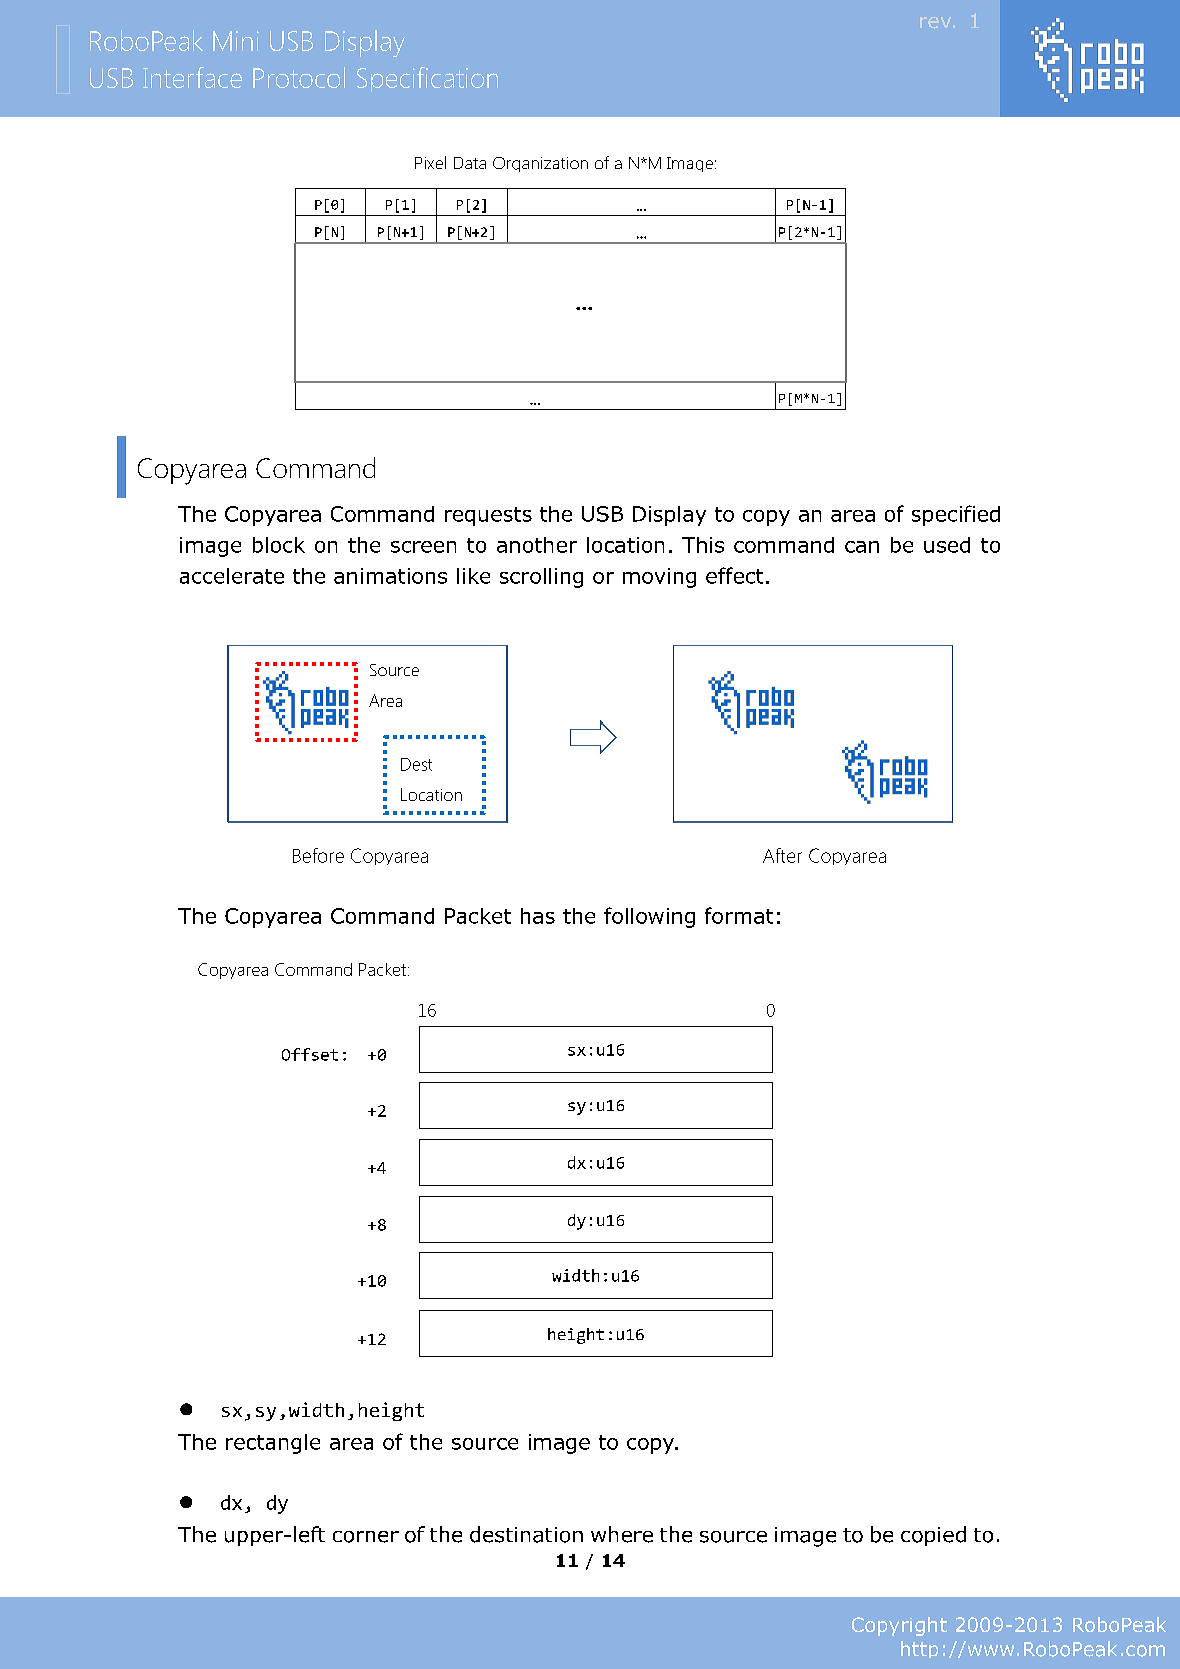  I want to click on Protocol, so click(299, 77).
